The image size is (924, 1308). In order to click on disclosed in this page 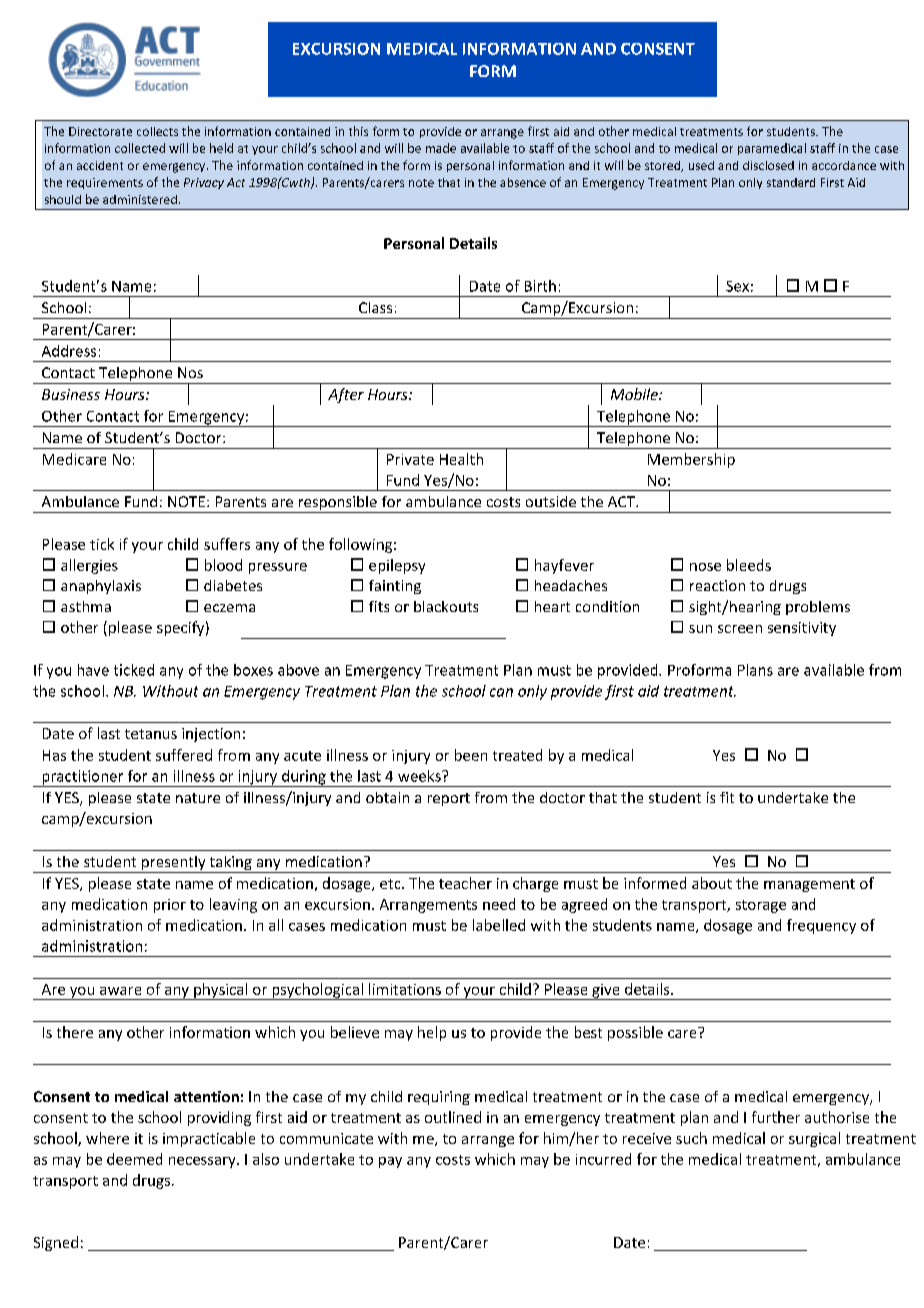, I will do `click(768, 165)`.
